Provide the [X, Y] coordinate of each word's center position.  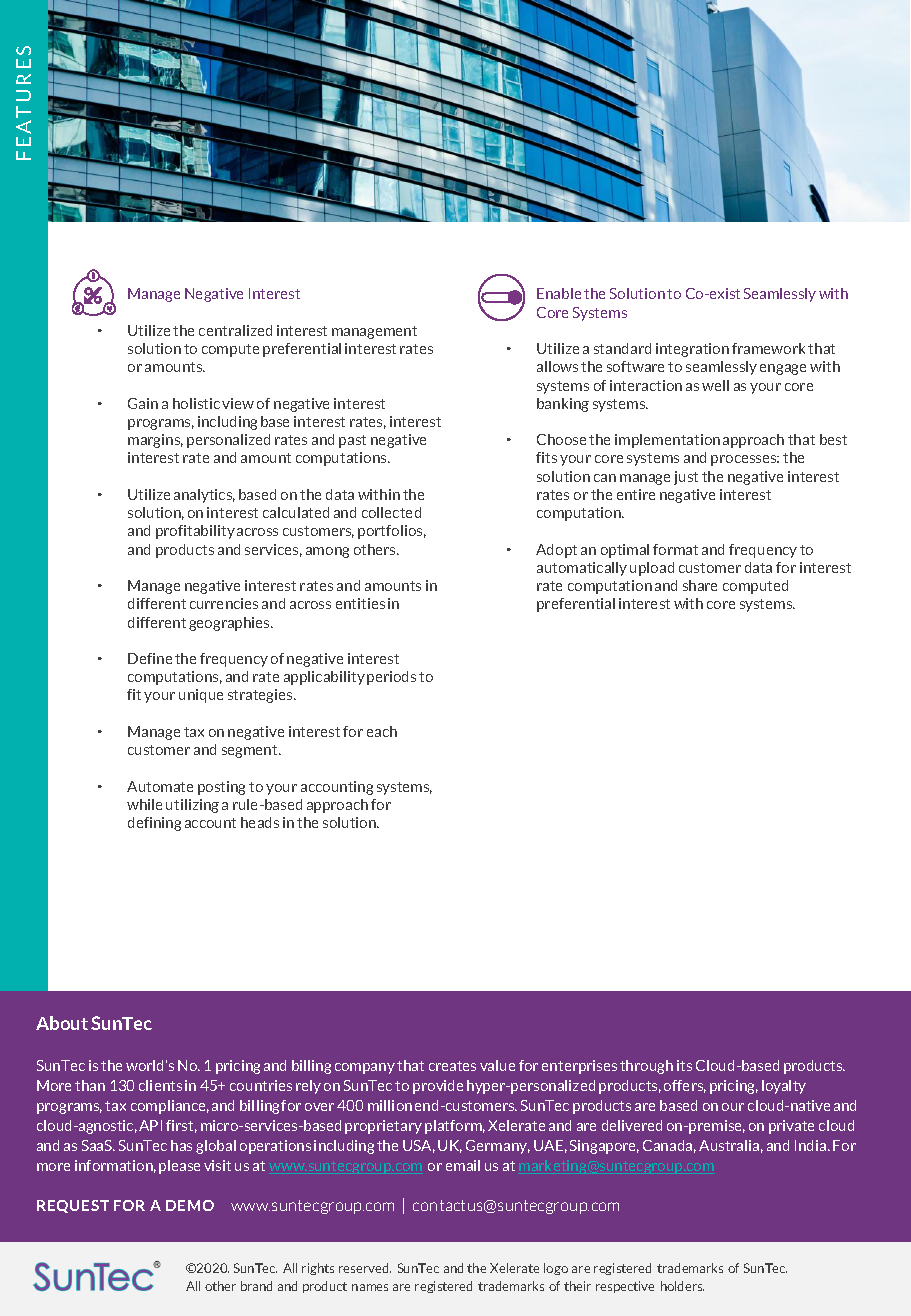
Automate [160, 786]
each [382, 731]
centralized [235, 330]
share [700, 585]
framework [768, 348]
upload [652, 569]
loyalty [784, 1087]
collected [391, 512]
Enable [559, 293]
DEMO [190, 1205]
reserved [365, 1268]
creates [452, 1066]
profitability [195, 532]
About [62, 1023]
